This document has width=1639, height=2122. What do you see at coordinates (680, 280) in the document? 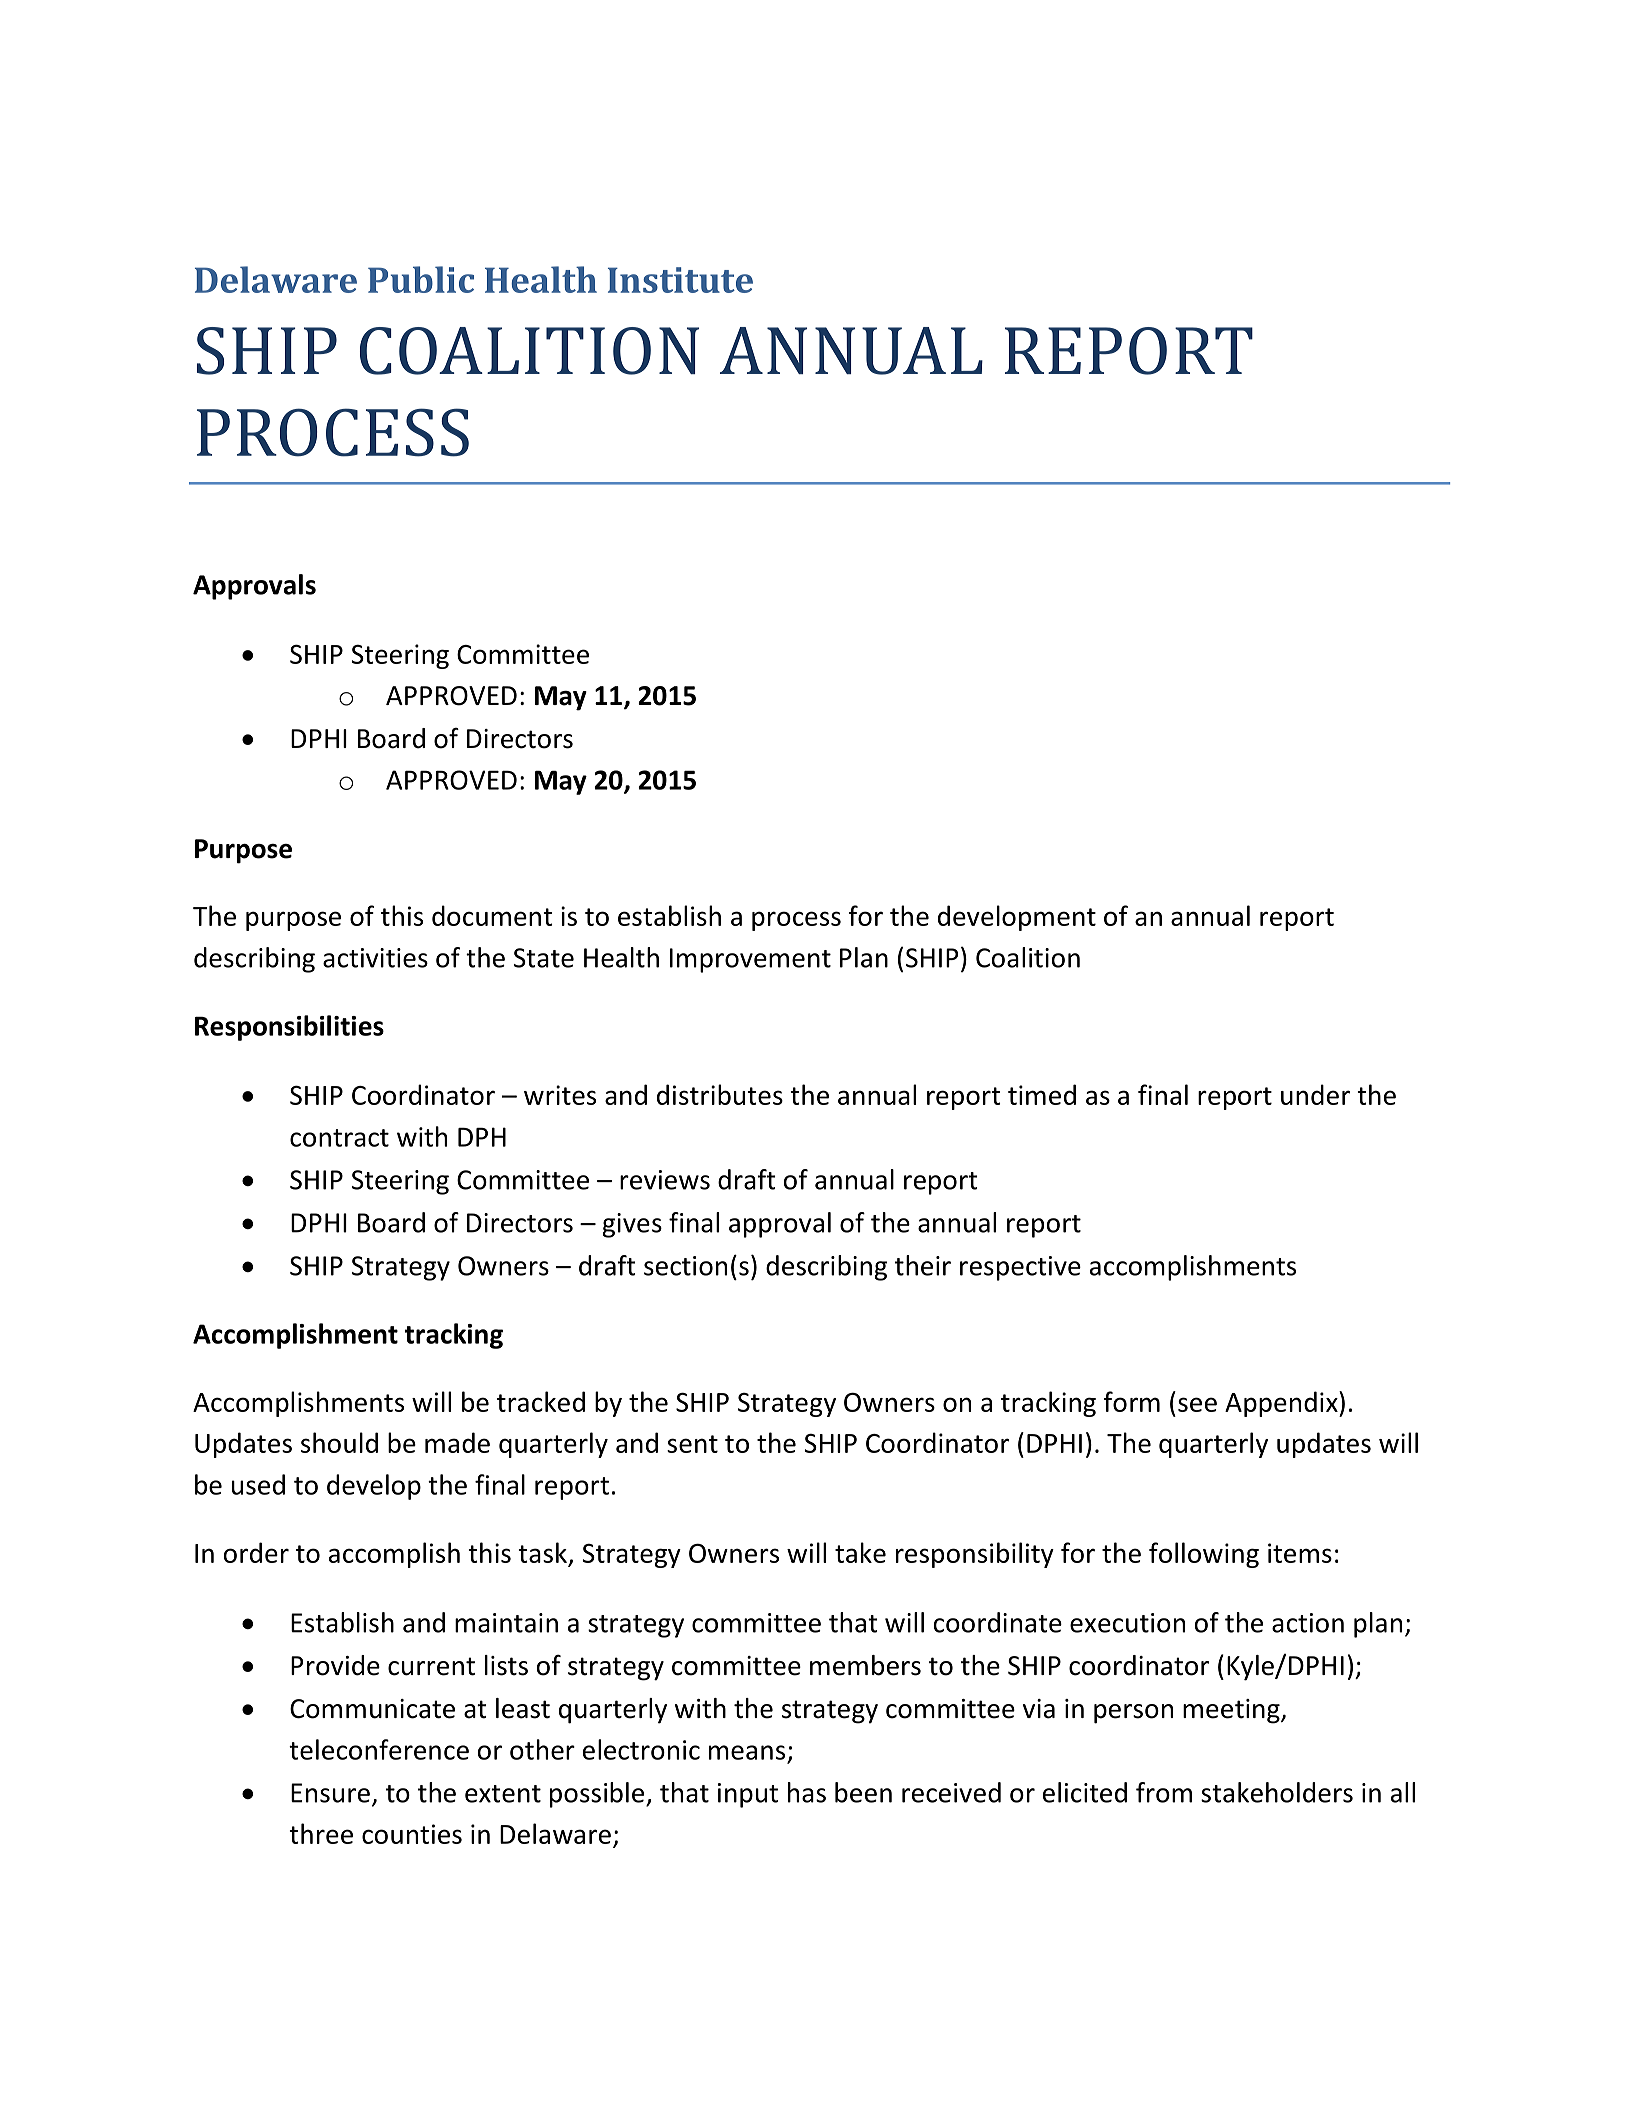
I see `Institute` at bounding box center [680, 280].
